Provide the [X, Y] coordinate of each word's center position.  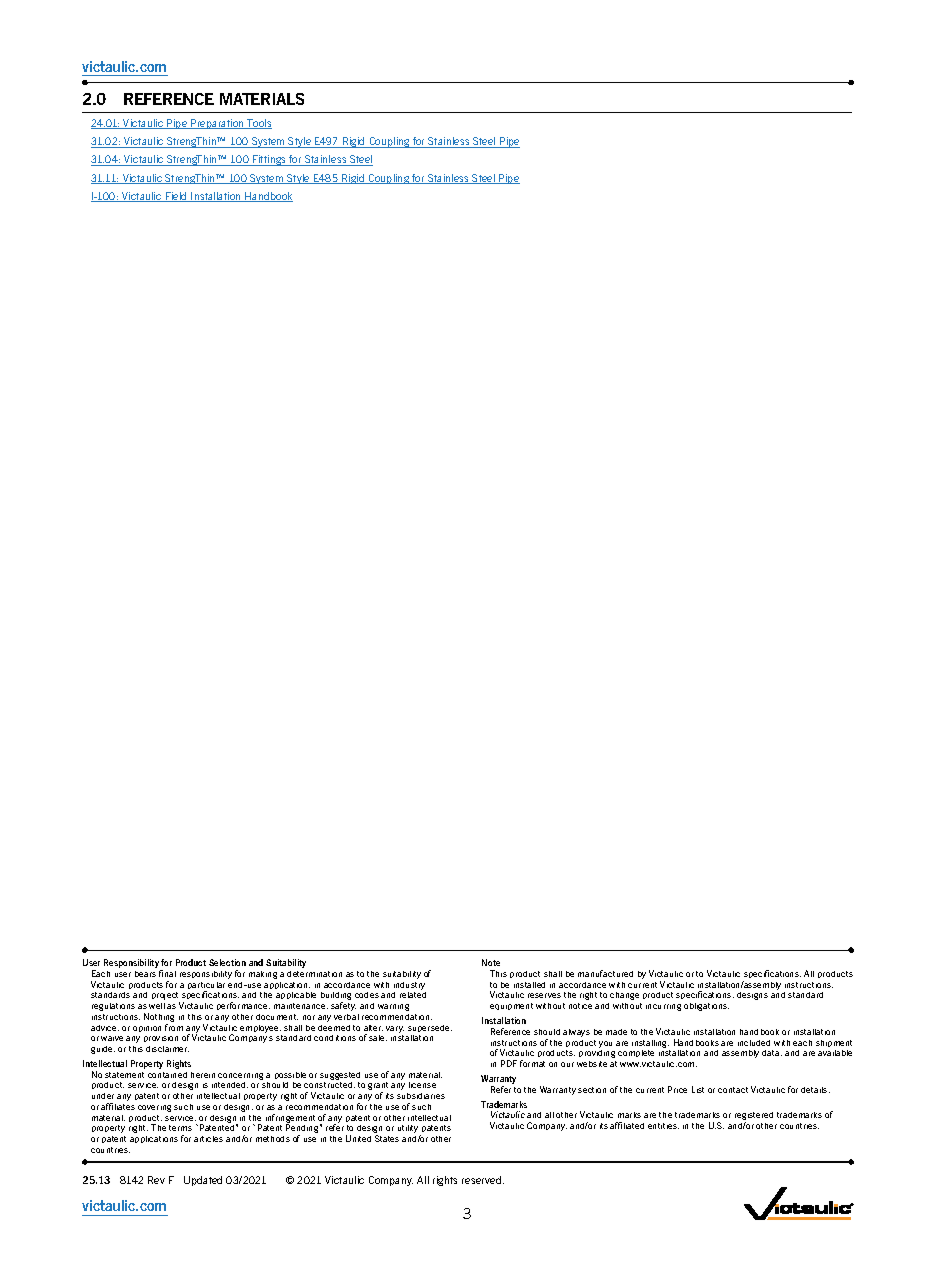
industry [409, 986]
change [624, 996]
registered [754, 1117]
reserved [483, 1180]
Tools [259, 124]
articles [208, 1139]
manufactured [605, 973]
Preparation [217, 124]
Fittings [270, 160]
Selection [227, 962]
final [167, 973]
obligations [706, 1007]
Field [176, 197]
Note [491, 962]
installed [529, 985]
